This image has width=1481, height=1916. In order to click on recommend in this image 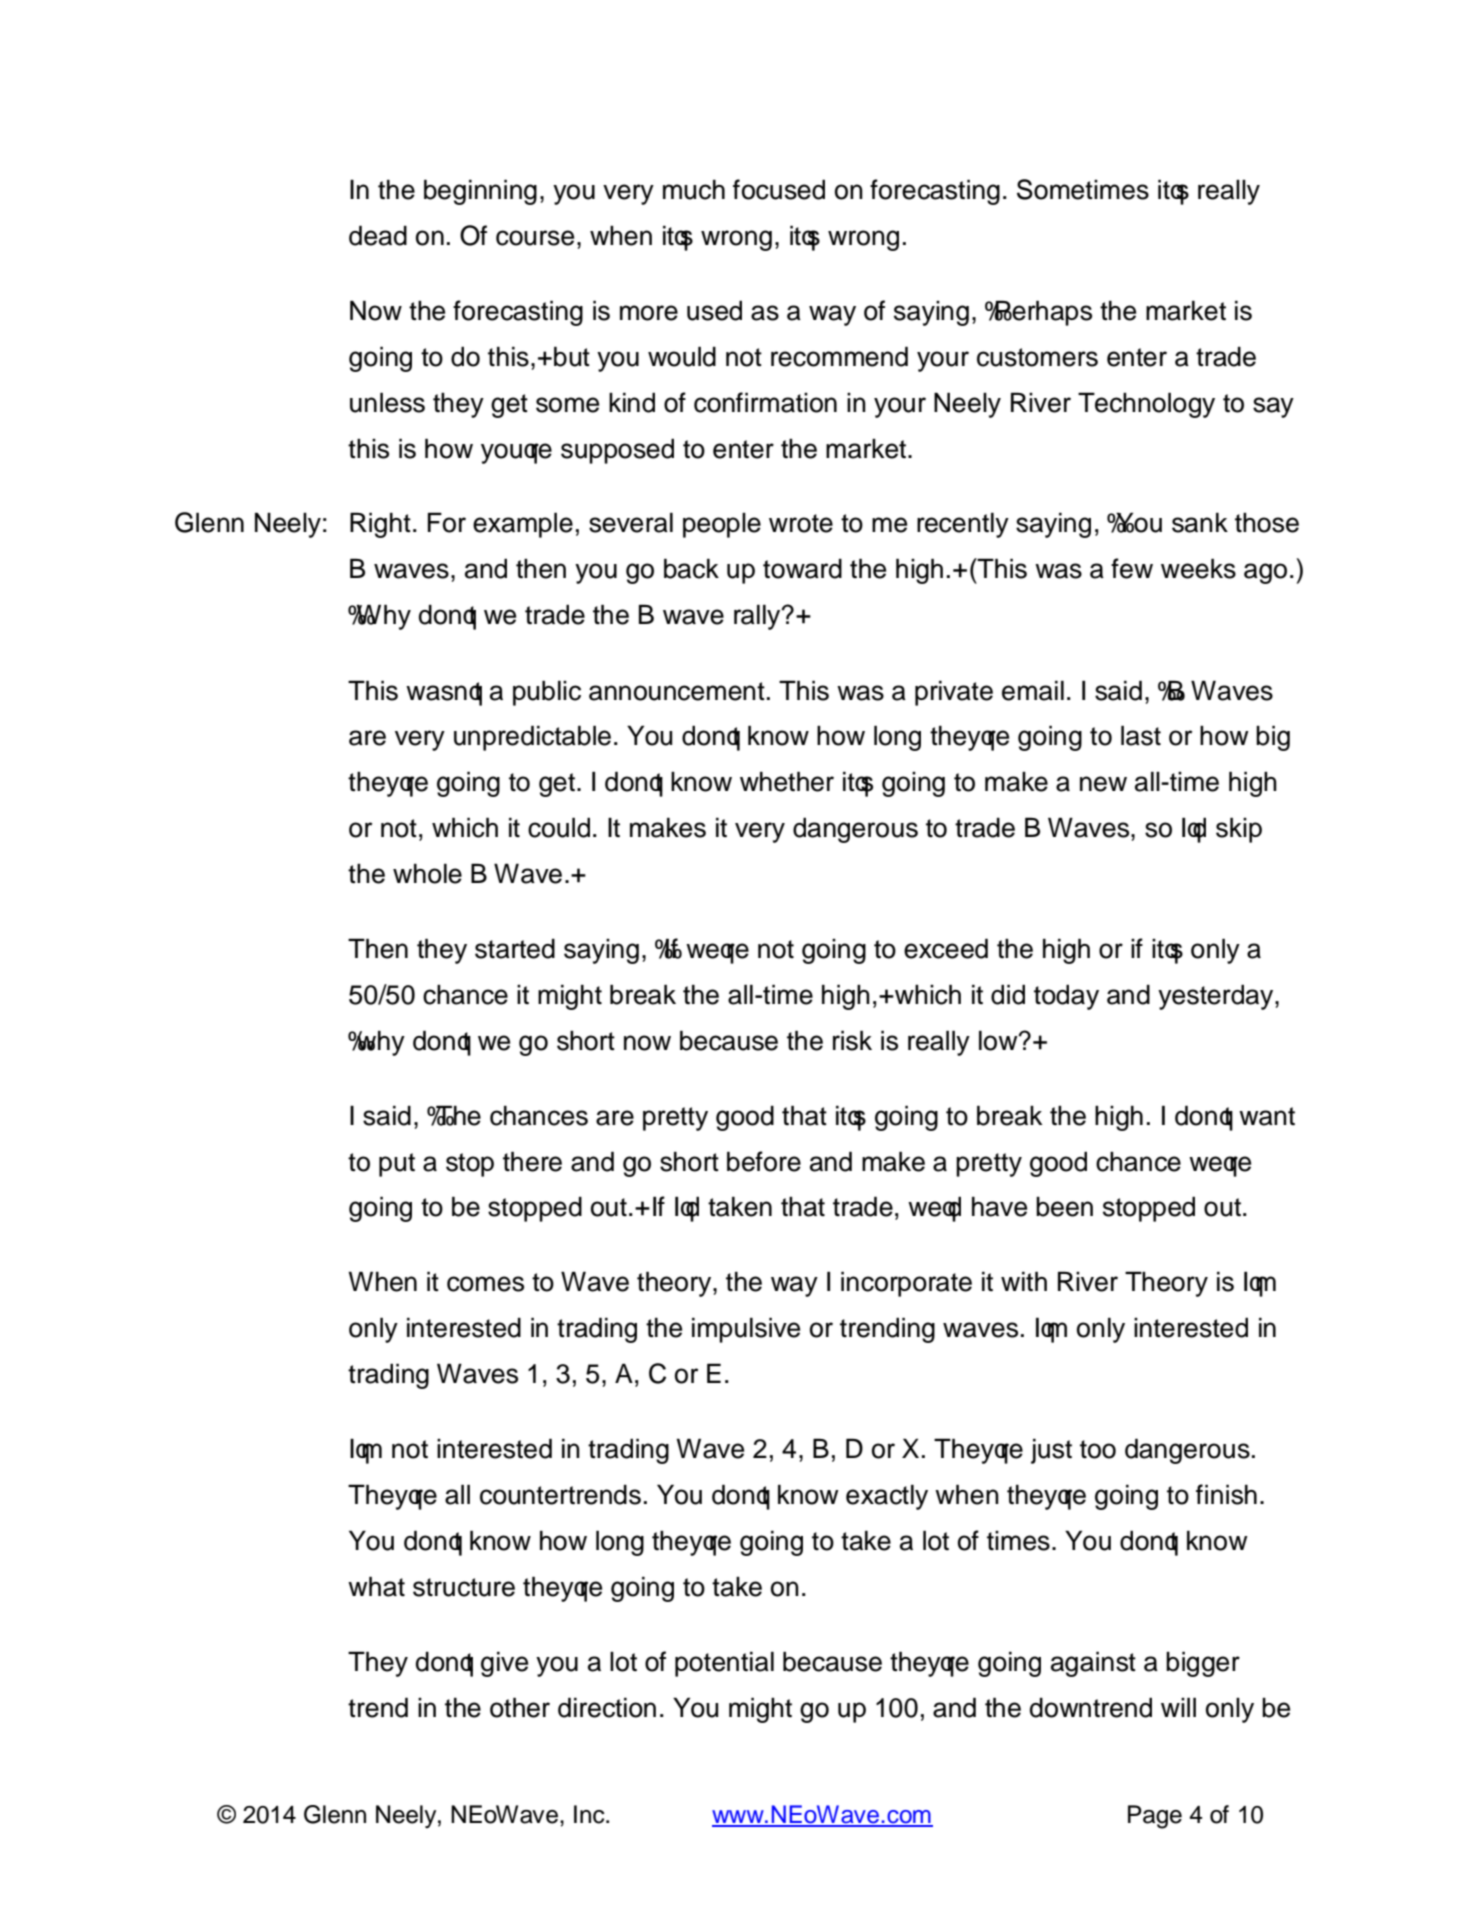, I will do `click(839, 356)`.
